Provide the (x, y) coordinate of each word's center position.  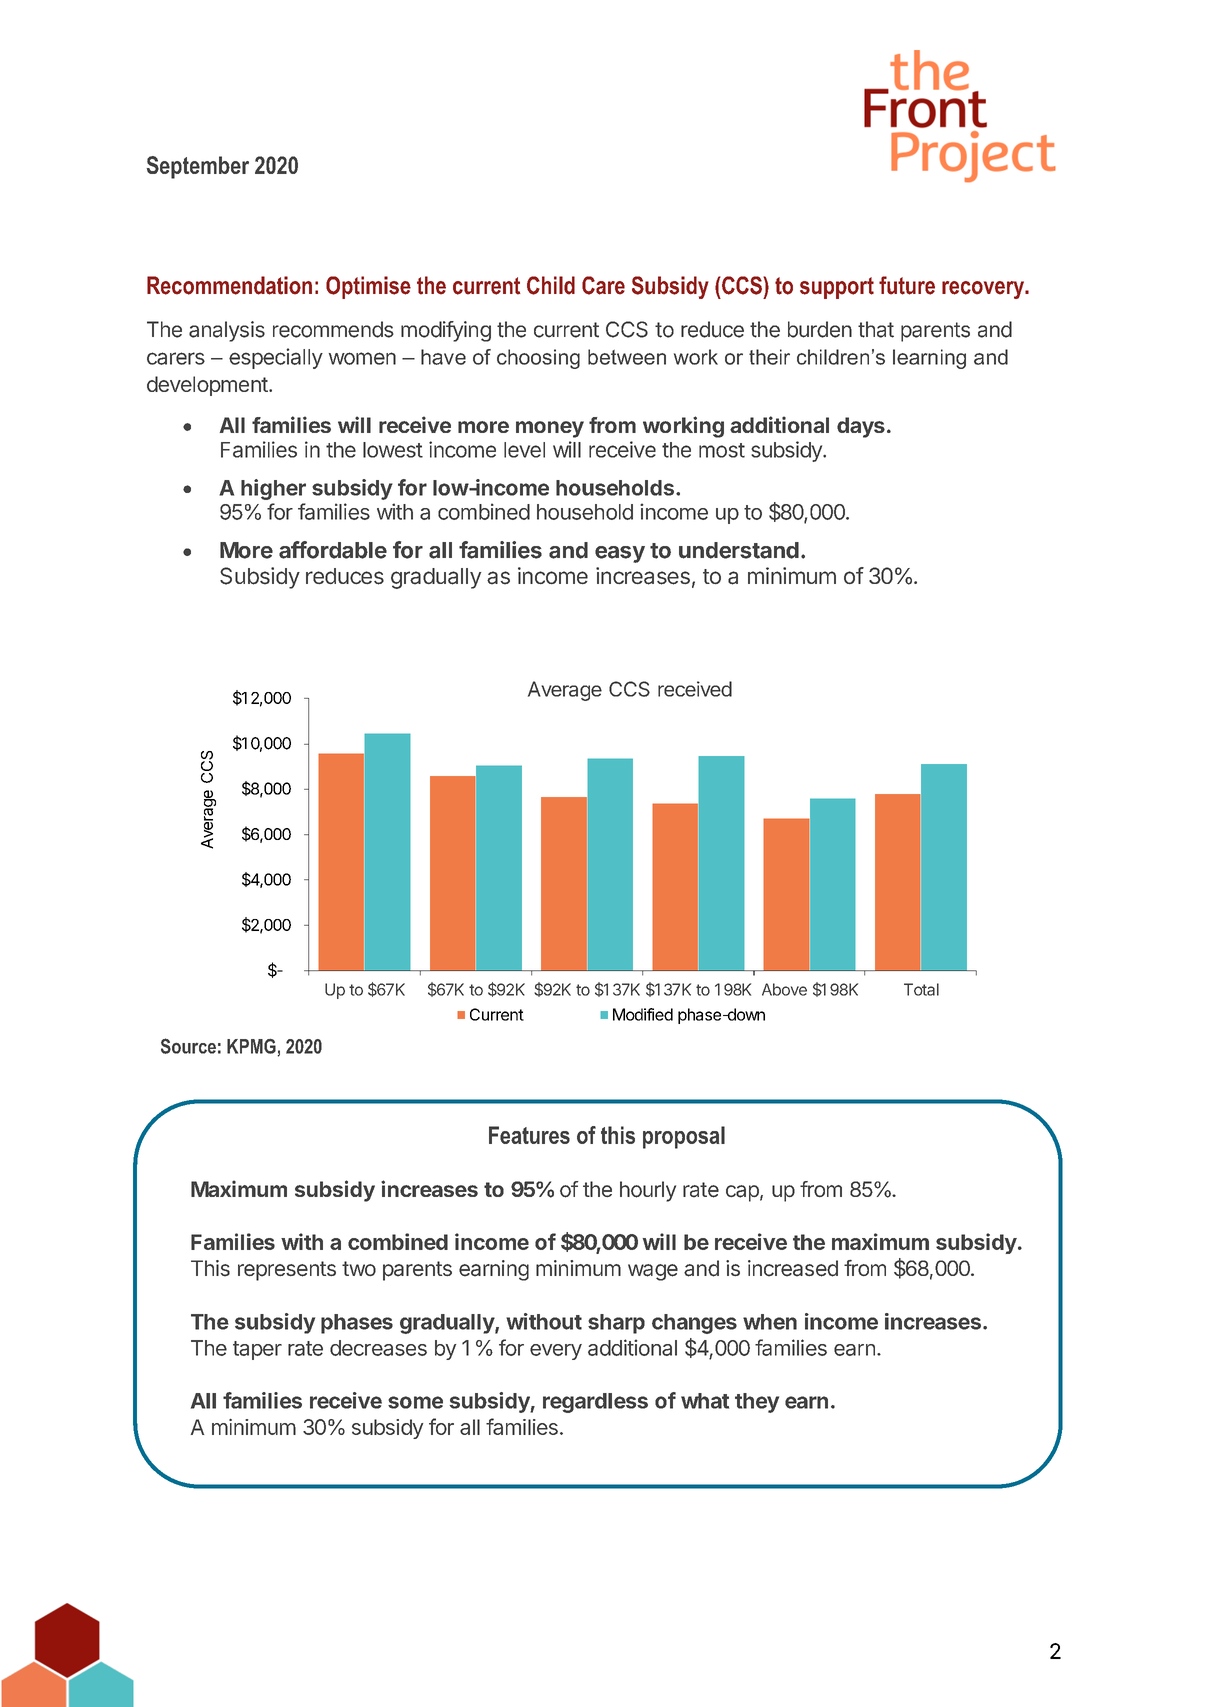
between (627, 357)
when (770, 1322)
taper (257, 1350)
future (907, 285)
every (556, 1352)
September (198, 167)
